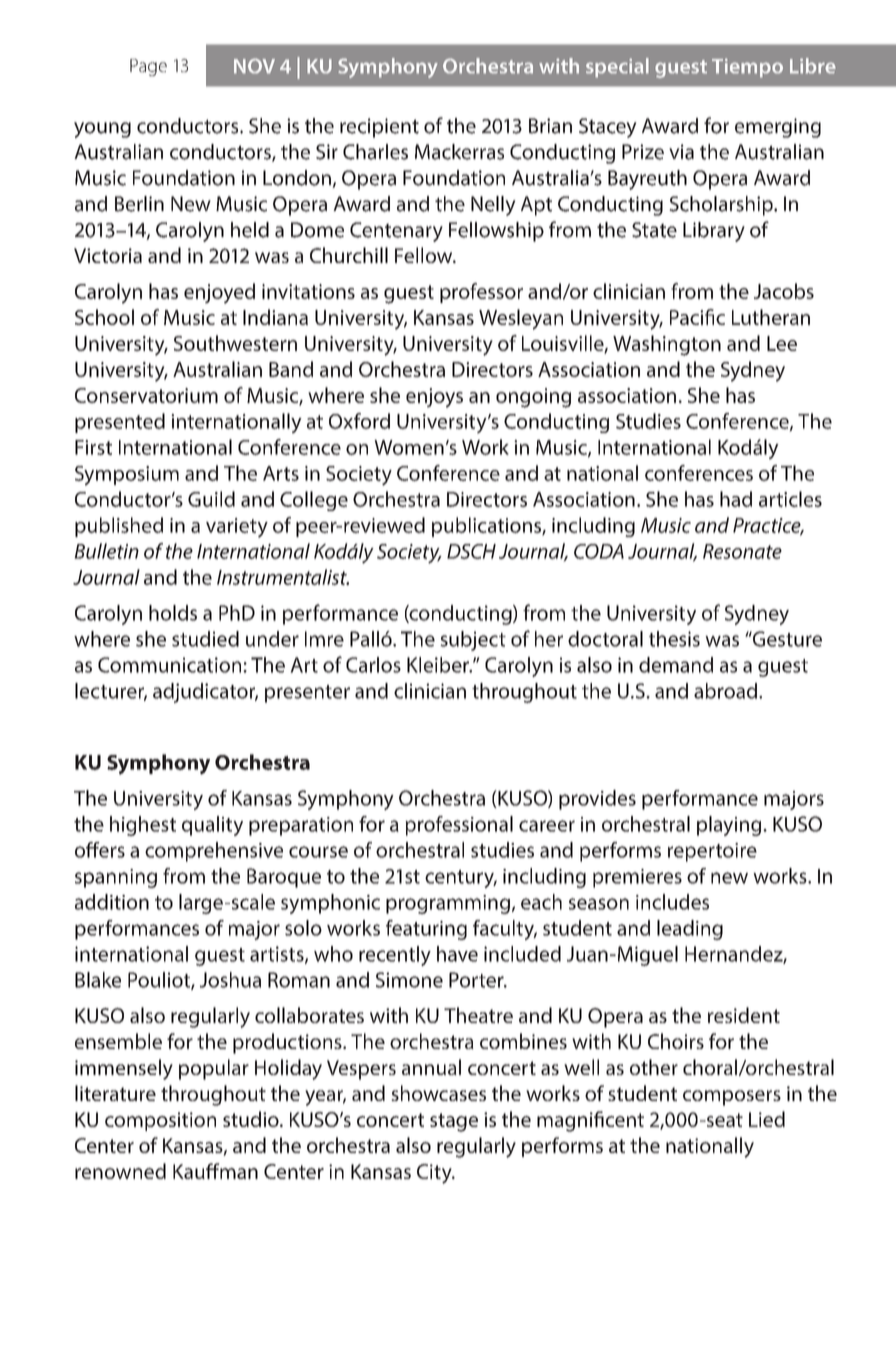 The height and width of the screenshot is (1364, 896). Describe the element at coordinates (674, 639) in the screenshot. I see `thesis` at that location.
